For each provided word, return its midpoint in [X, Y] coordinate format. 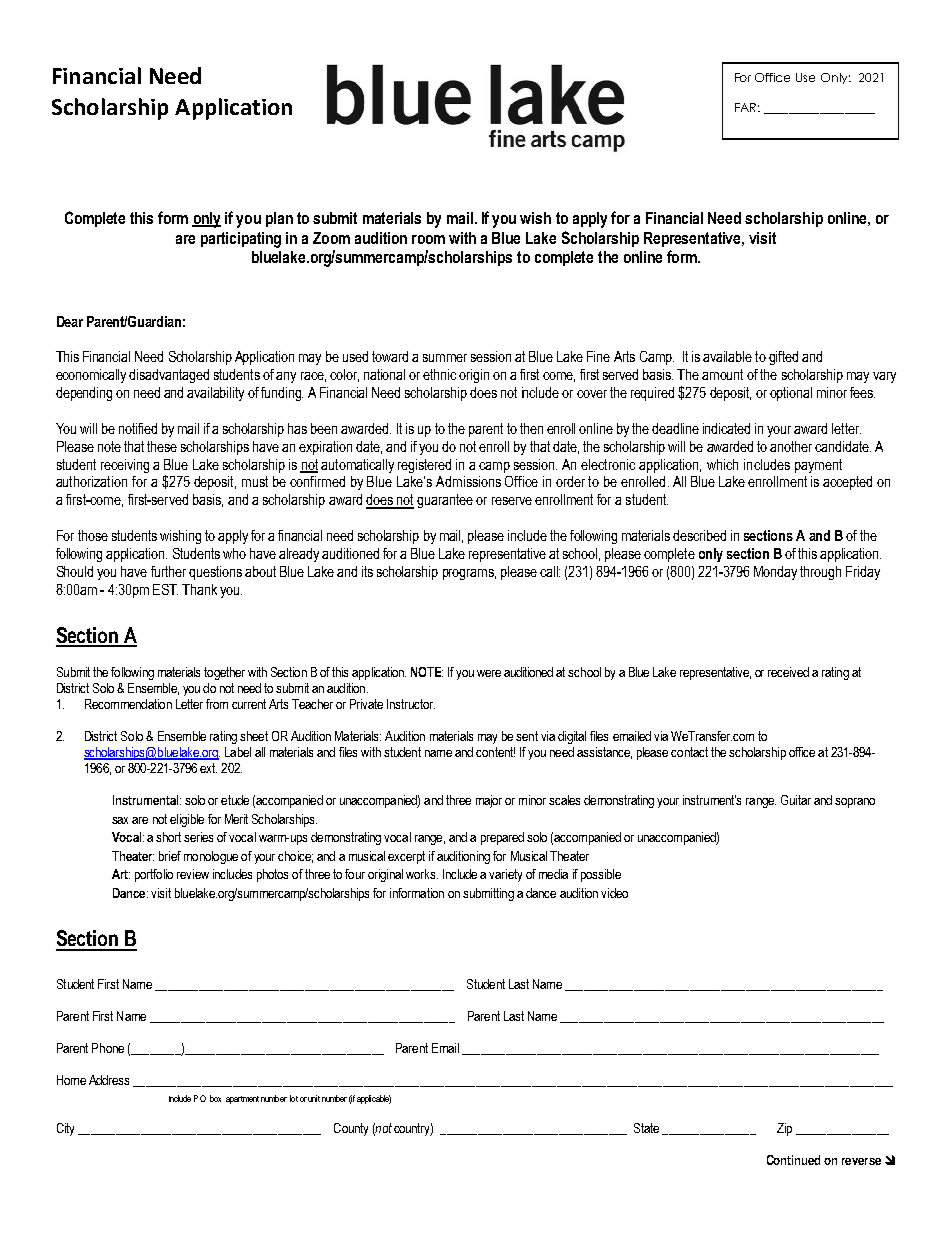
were [489, 673]
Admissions [468, 481]
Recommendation [128, 704]
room [428, 239]
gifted [783, 358]
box [215, 1098]
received [788, 672]
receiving [125, 466]
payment [818, 466]
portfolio [154, 875]
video [614, 893]
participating [241, 240]
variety [505, 875]
